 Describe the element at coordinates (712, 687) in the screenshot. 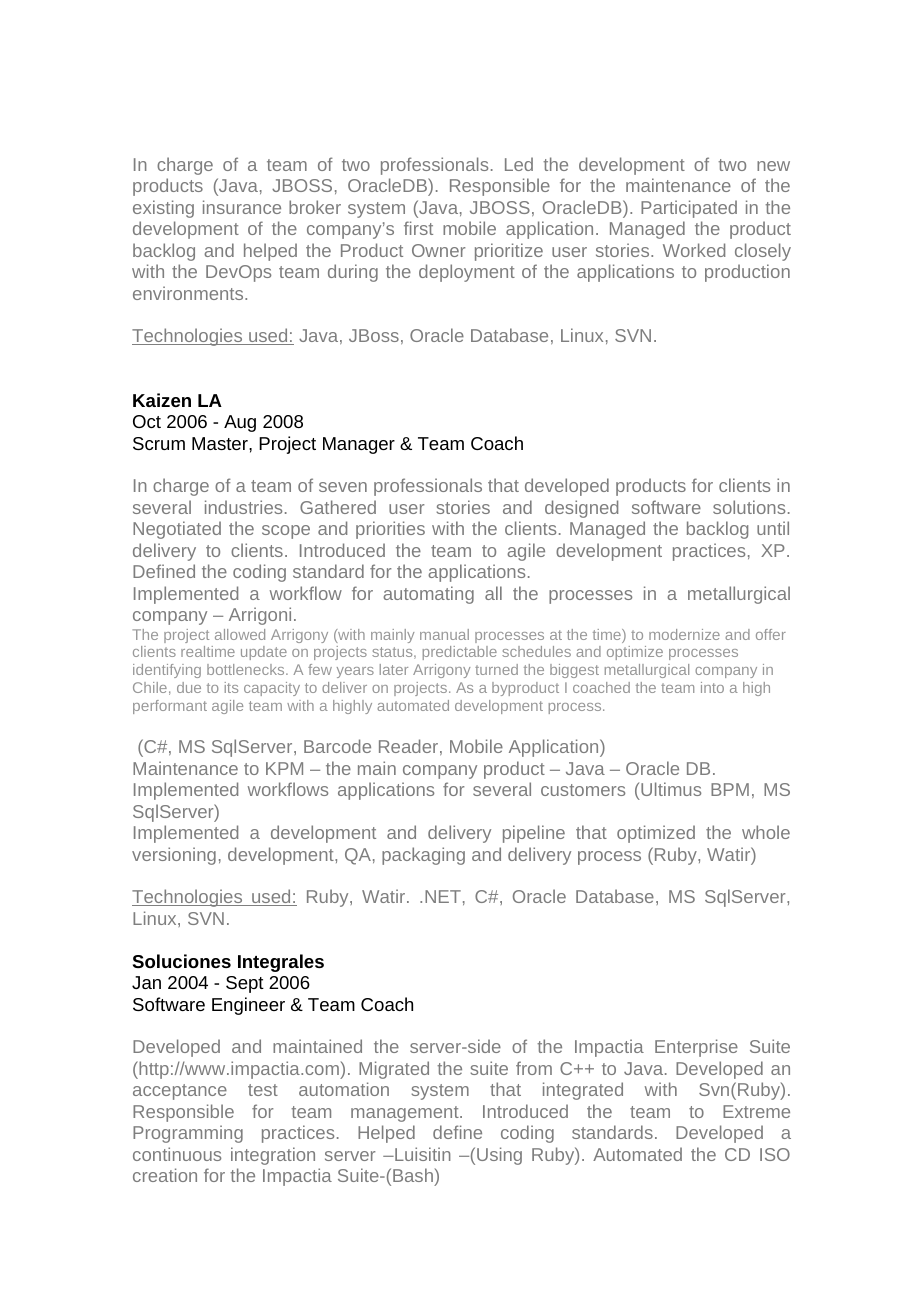

I see `into` at that location.
